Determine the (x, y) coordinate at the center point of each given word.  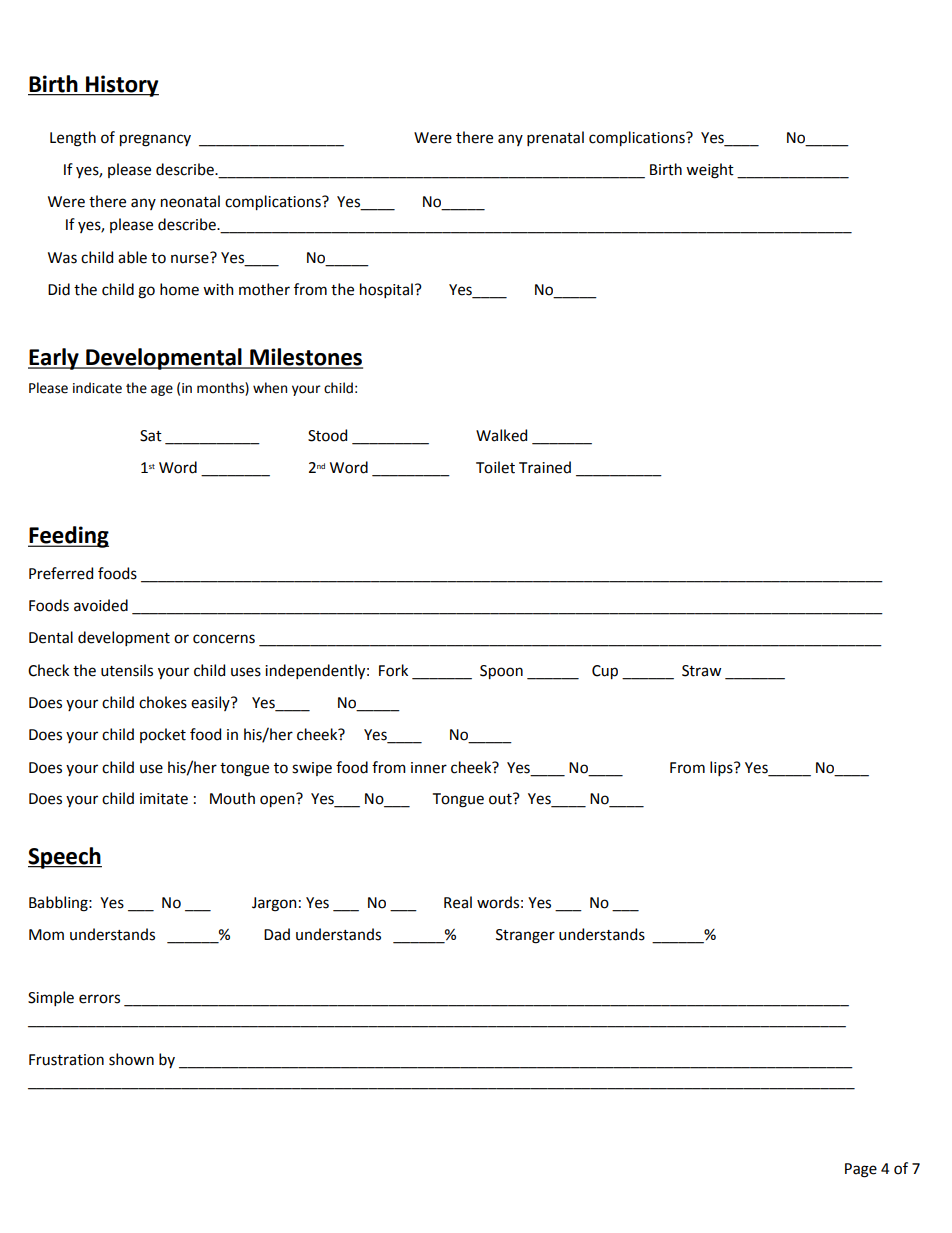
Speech (65, 858)
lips (722, 768)
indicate (97, 388)
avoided (101, 605)
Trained (545, 467)
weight (710, 171)
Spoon (501, 672)
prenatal (555, 138)
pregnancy (155, 140)
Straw (701, 671)
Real (458, 902)
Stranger (525, 936)
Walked (501, 435)
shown (131, 1059)
